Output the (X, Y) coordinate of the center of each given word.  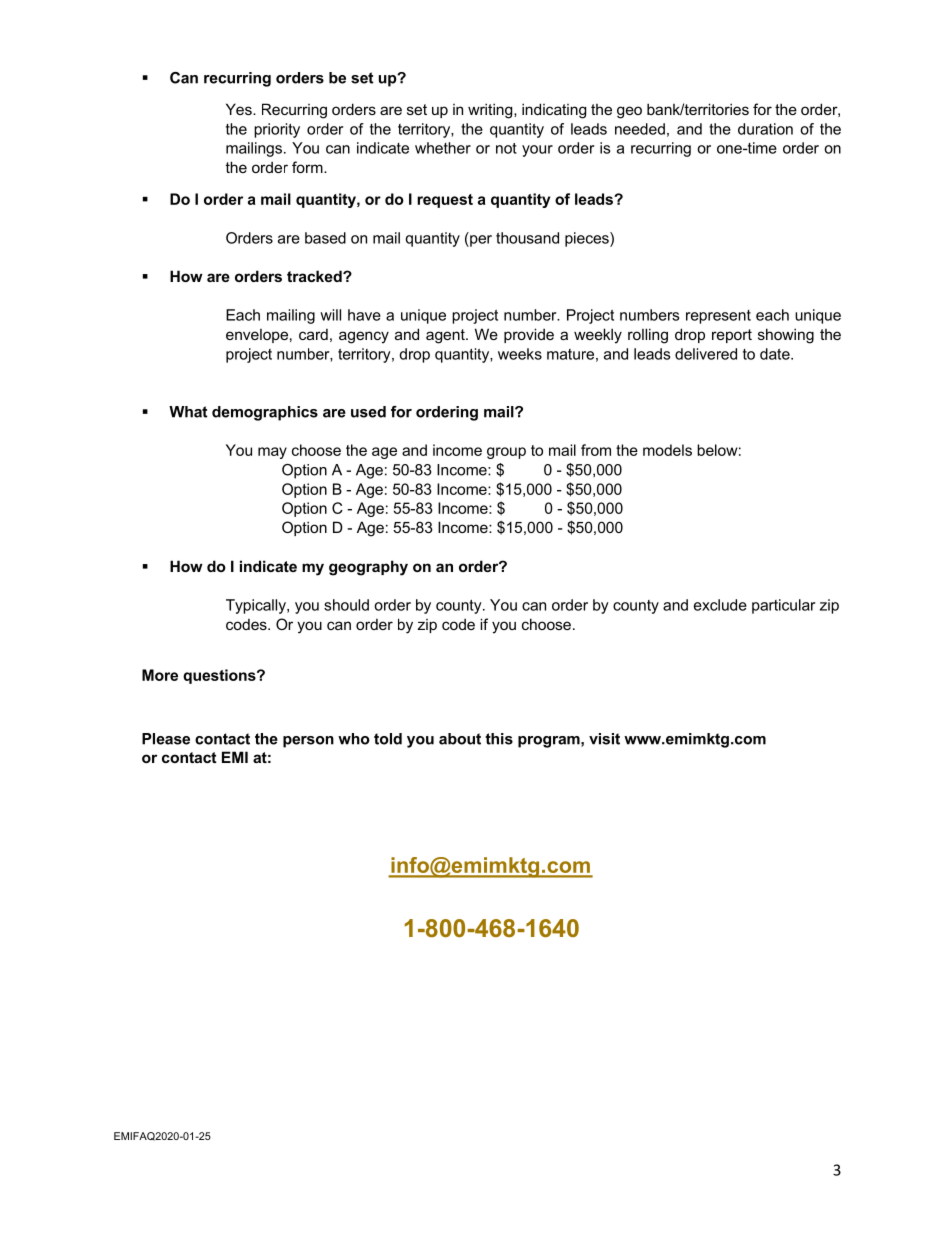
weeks (520, 354)
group (506, 453)
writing (491, 111)
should (346, 605)
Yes (240, 109)
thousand (527, 238)
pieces (588, 239)
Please (166, 739)
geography (368, 568)
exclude (720, 605)
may (272, 453)
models (667, 450)
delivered (706, 354)
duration (765, 129)
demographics (265, 413)
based (325, 238)
